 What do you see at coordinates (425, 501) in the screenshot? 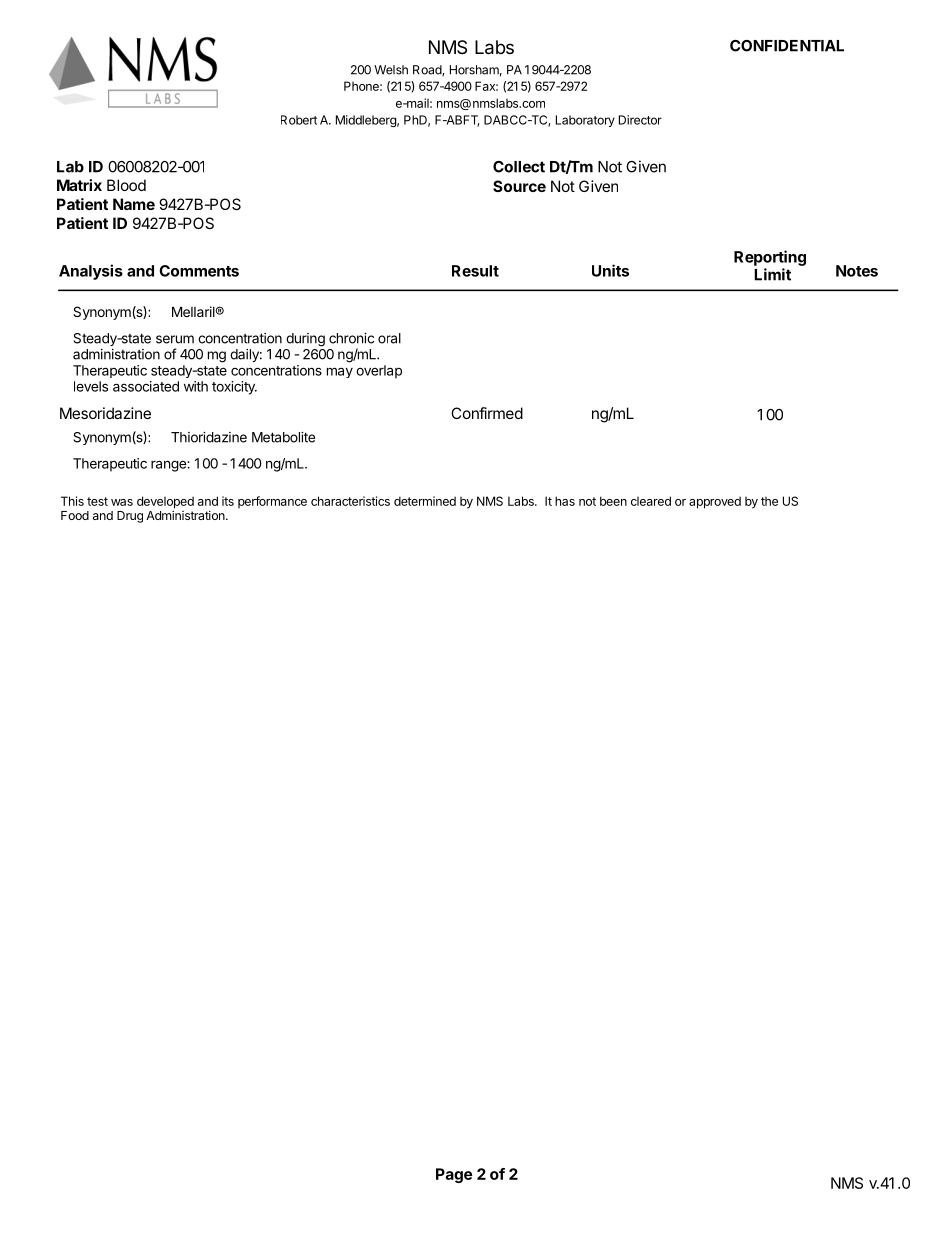
I see `determined` at bounding box center [425, 501].
